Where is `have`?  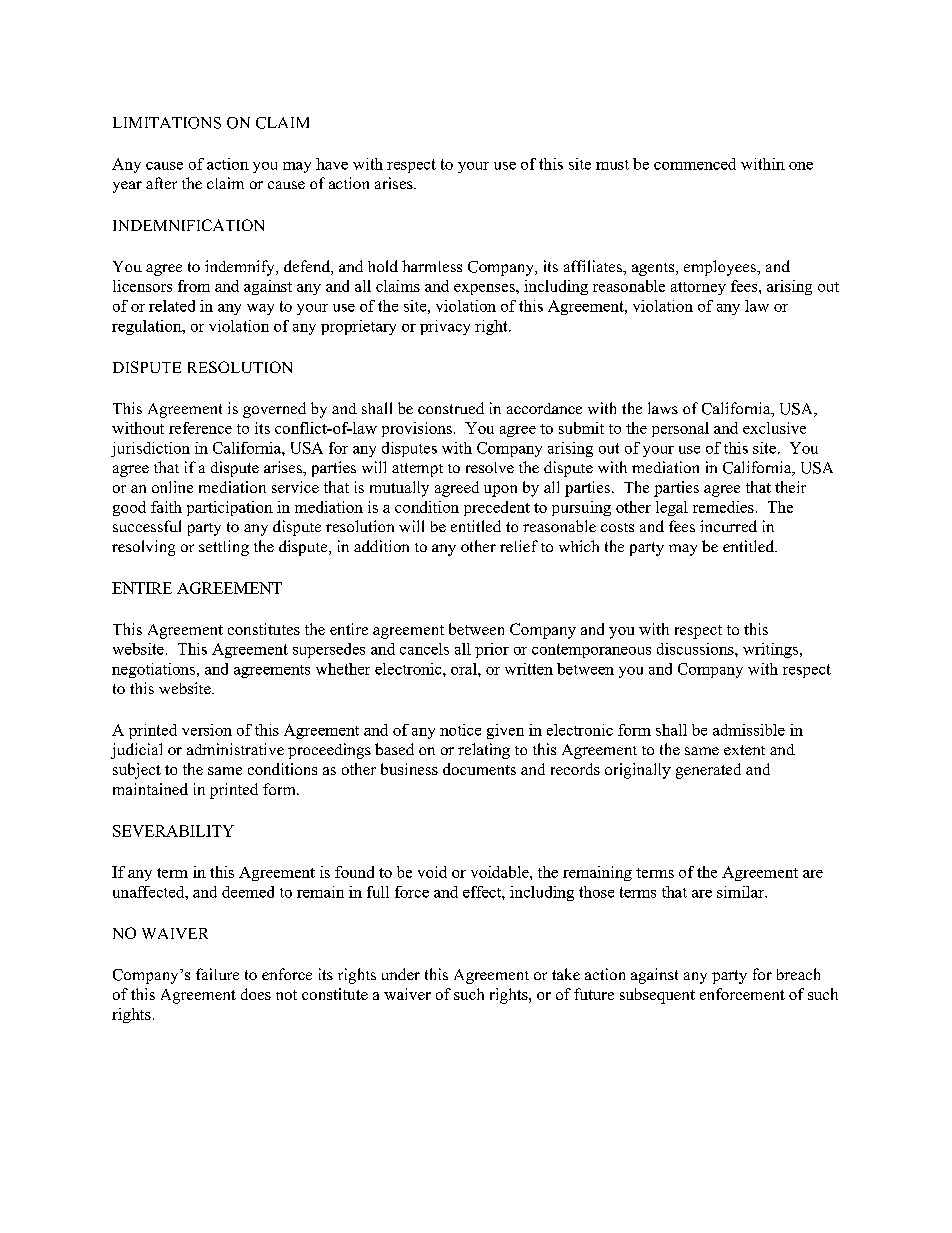
have is located at coordinates (332, 164).
